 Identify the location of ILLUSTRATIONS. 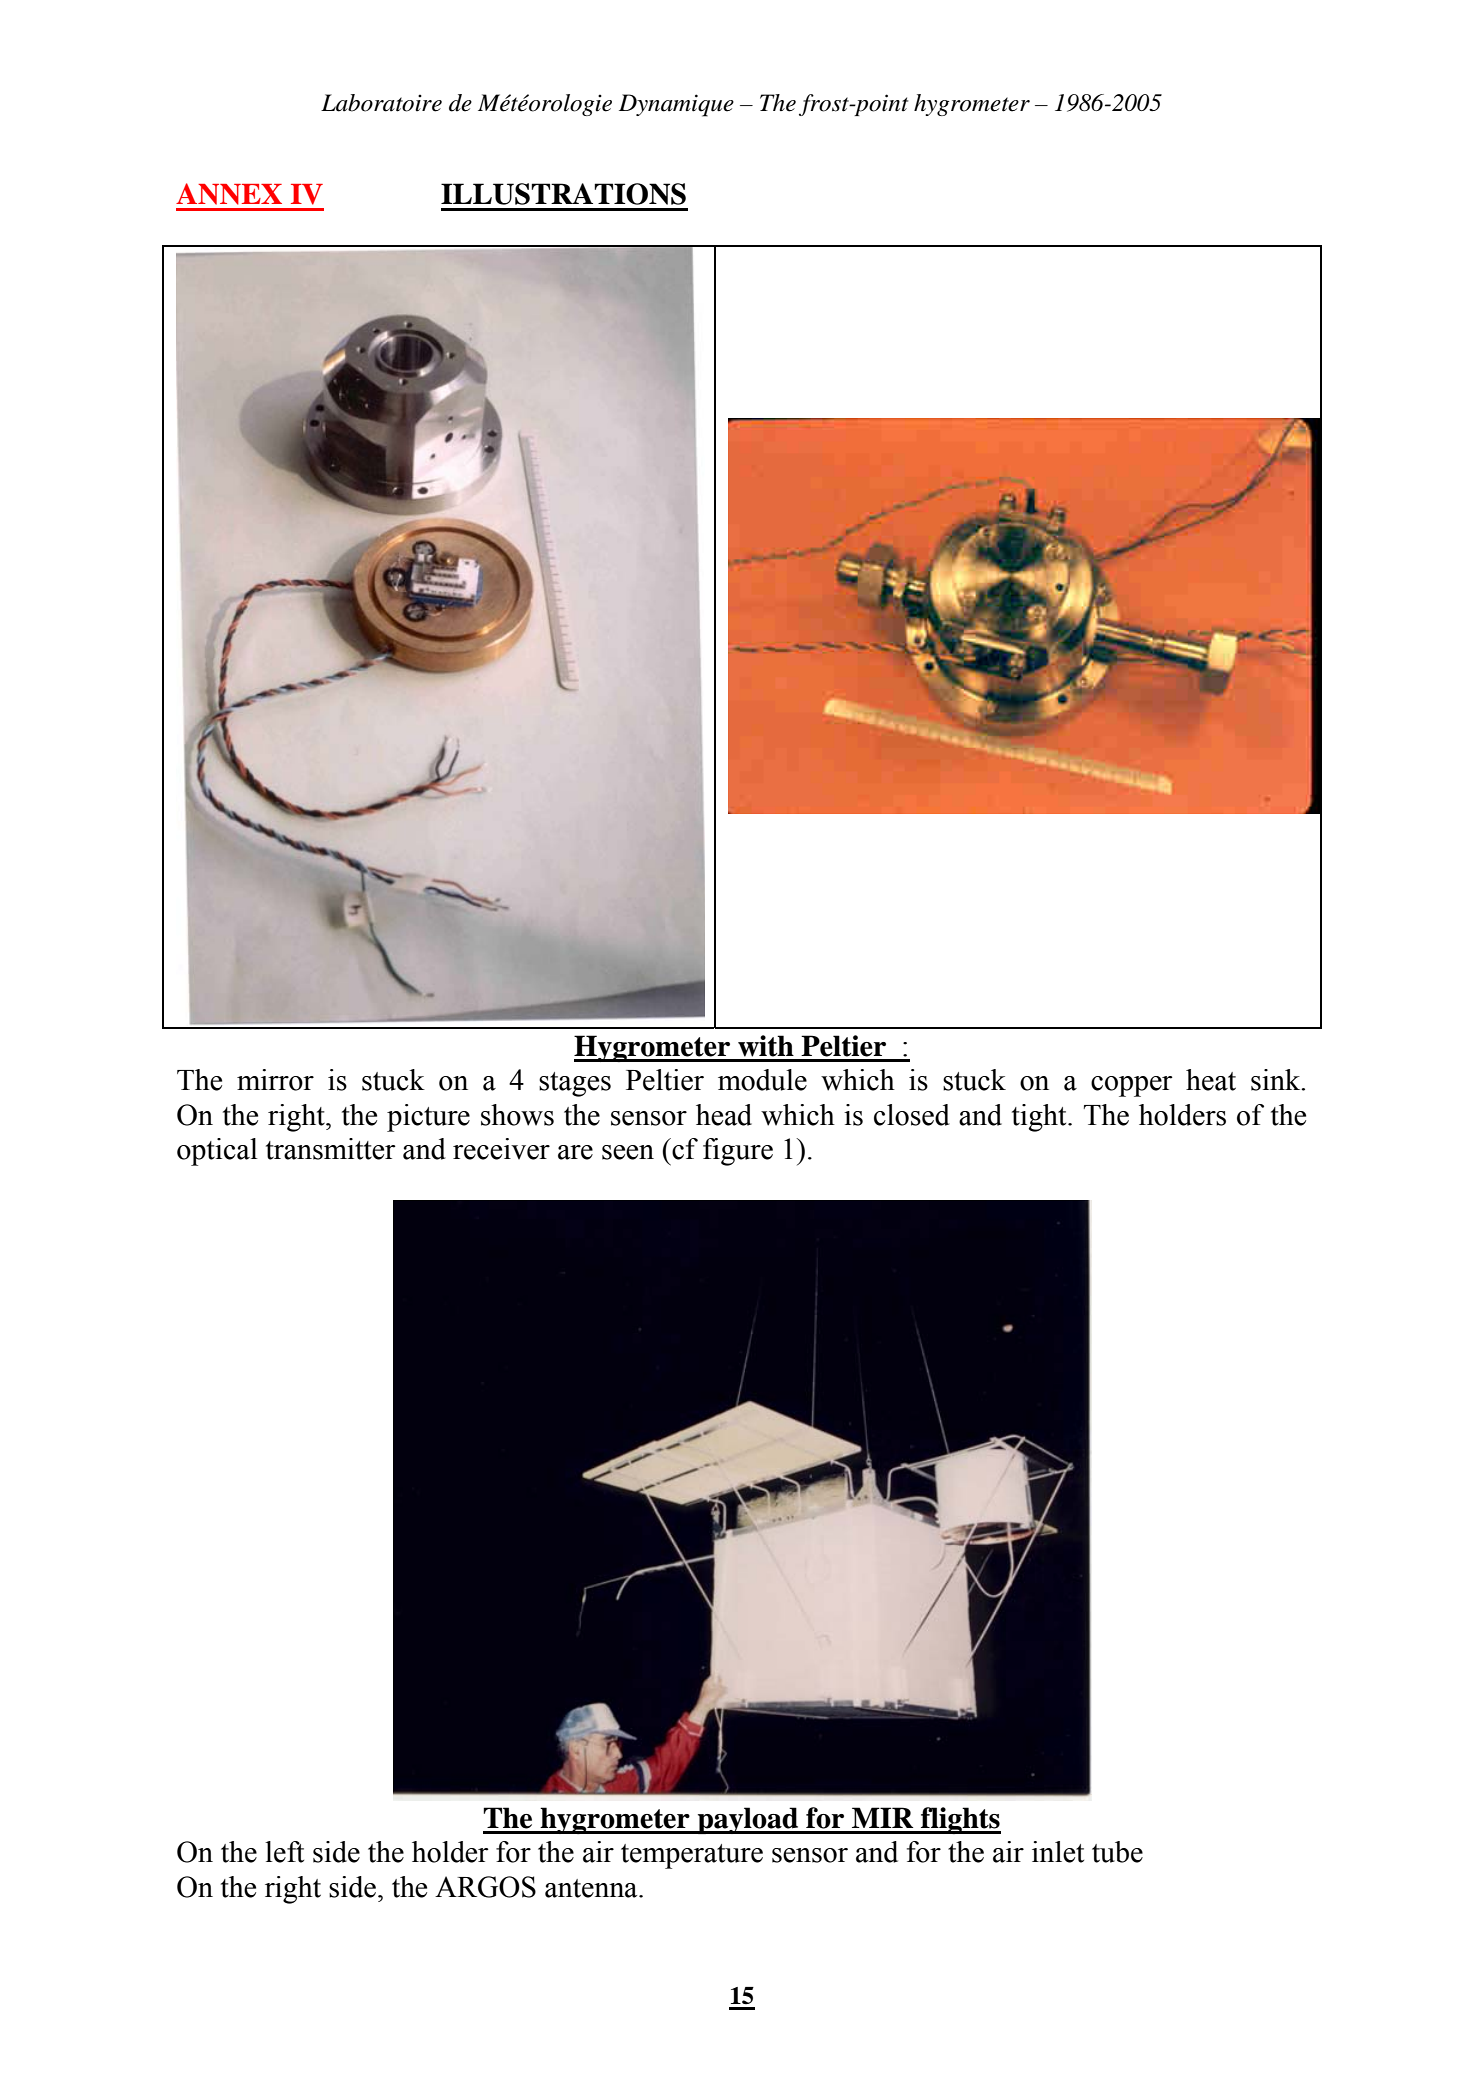
(563, 194).
